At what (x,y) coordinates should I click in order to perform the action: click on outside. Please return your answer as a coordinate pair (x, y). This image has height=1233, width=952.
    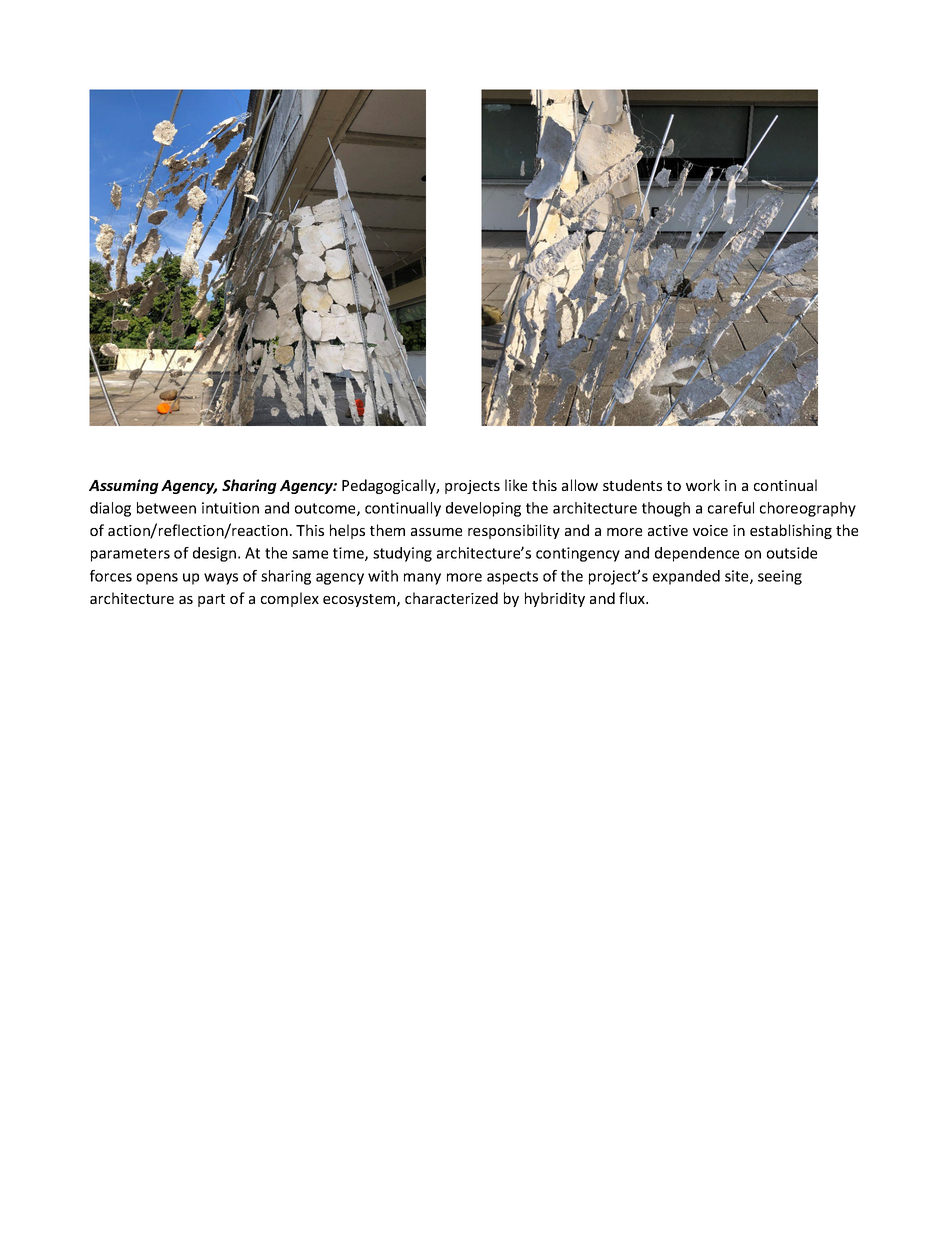
    Looking at the image, I should click on (792, 553).
